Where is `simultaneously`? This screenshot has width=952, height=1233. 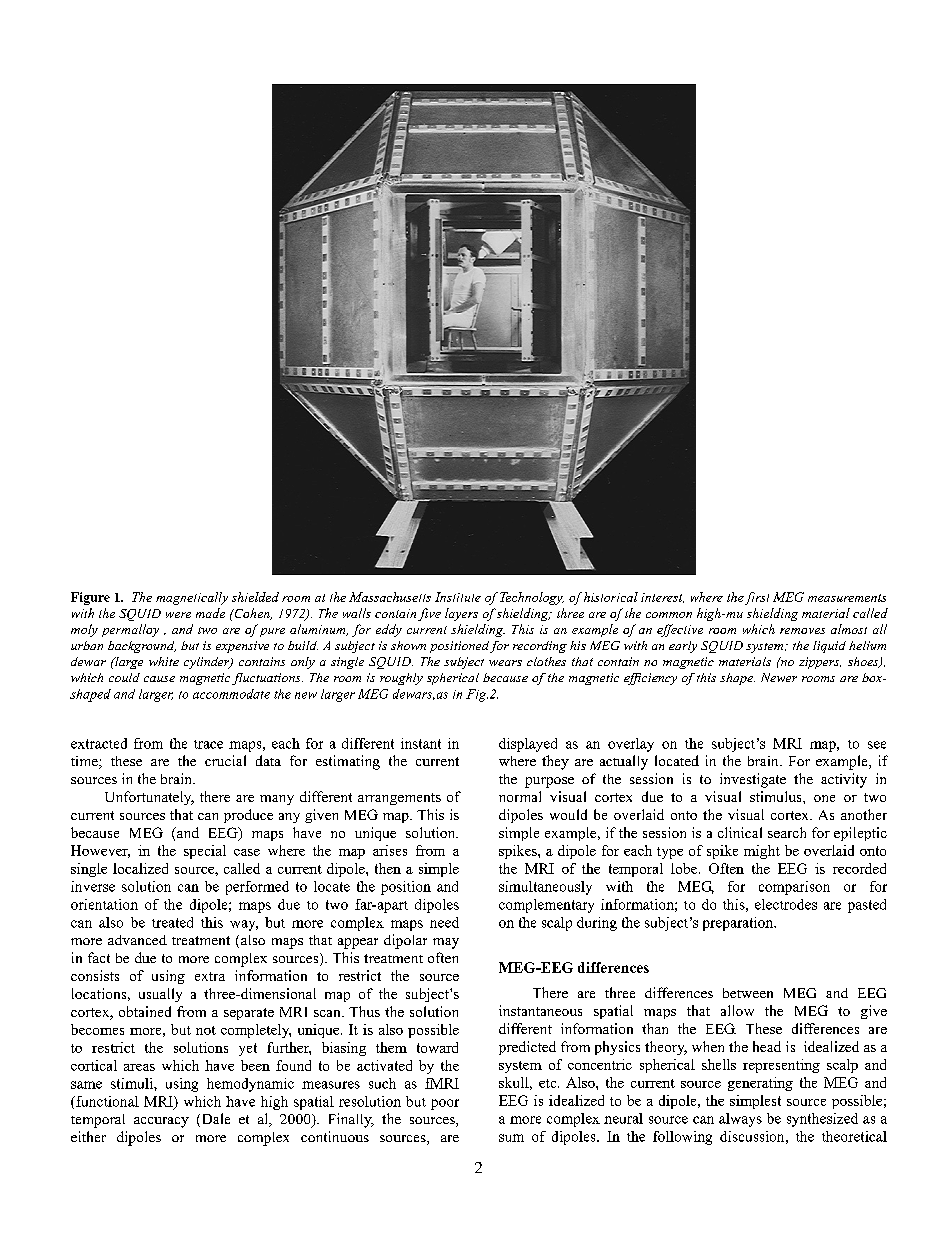
simultaneously is located at coordinates (545, 888).
